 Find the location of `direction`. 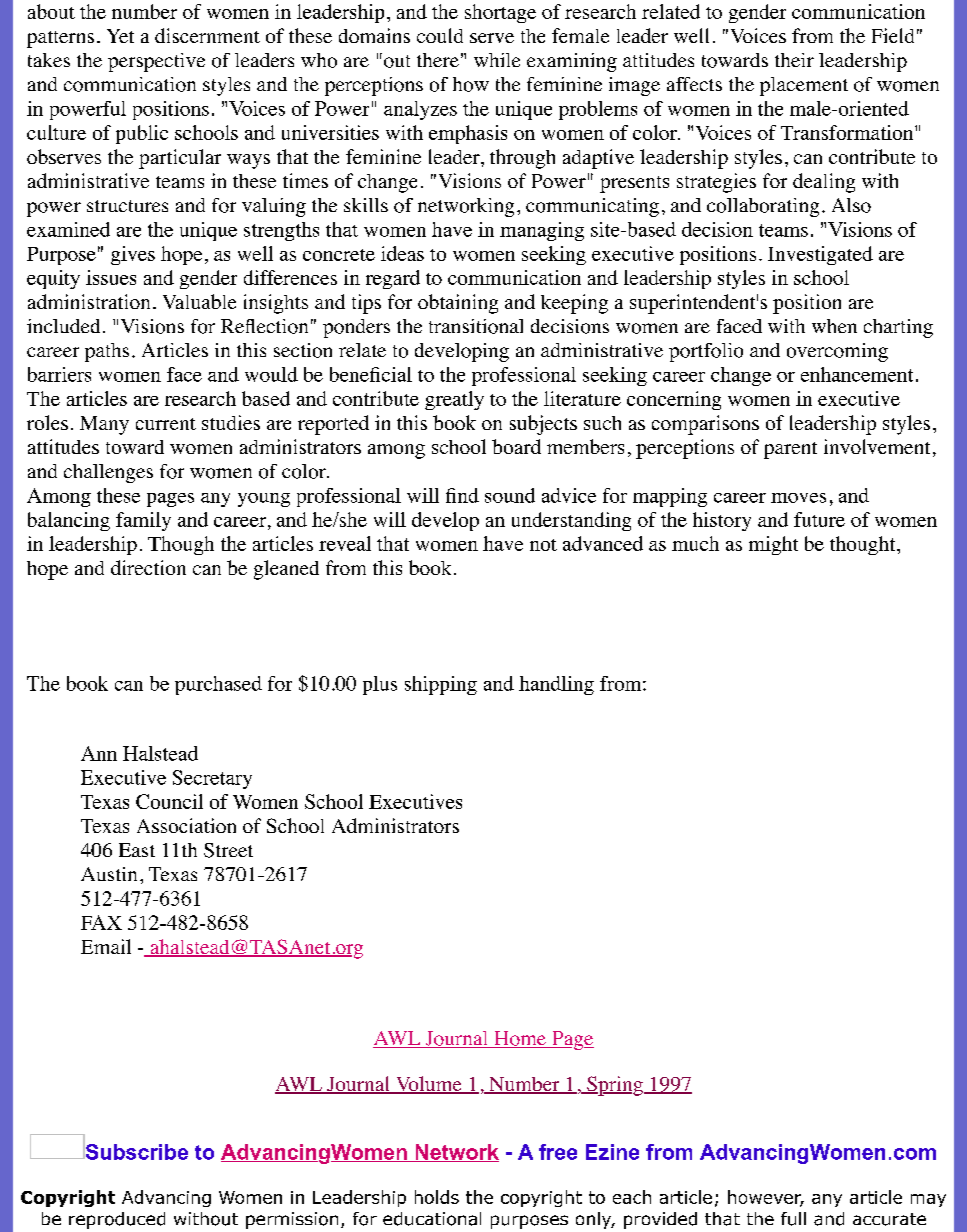

direction is located at coordinates (148, 567).
